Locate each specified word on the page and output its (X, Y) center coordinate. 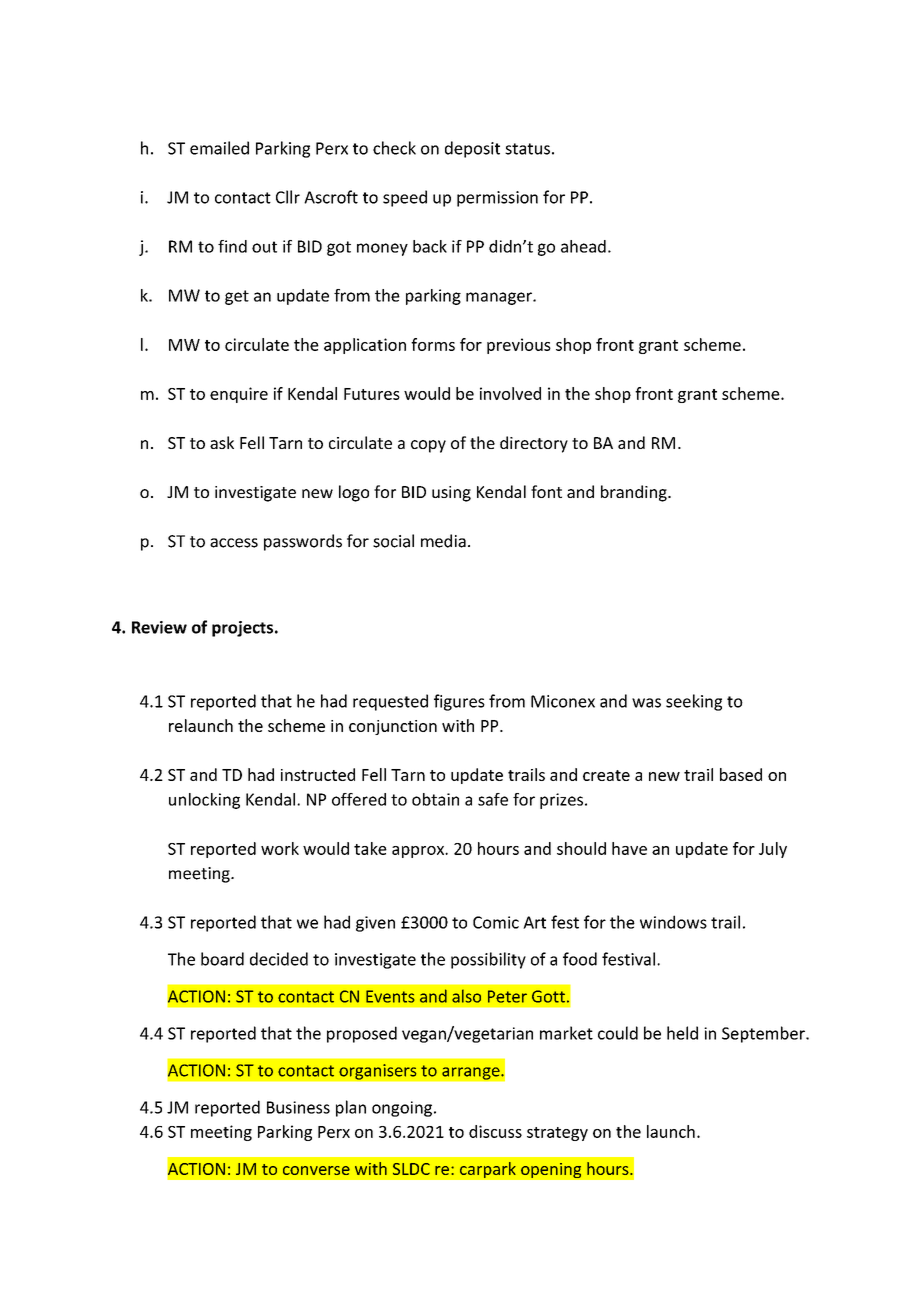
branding (635, 493)
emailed (219, 148)
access (234, 543)
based (741, 774)
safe (493, 799)
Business (298, 1107)
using (451, 494)
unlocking (204, 801)
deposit (472, 149)
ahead (583, 246)
